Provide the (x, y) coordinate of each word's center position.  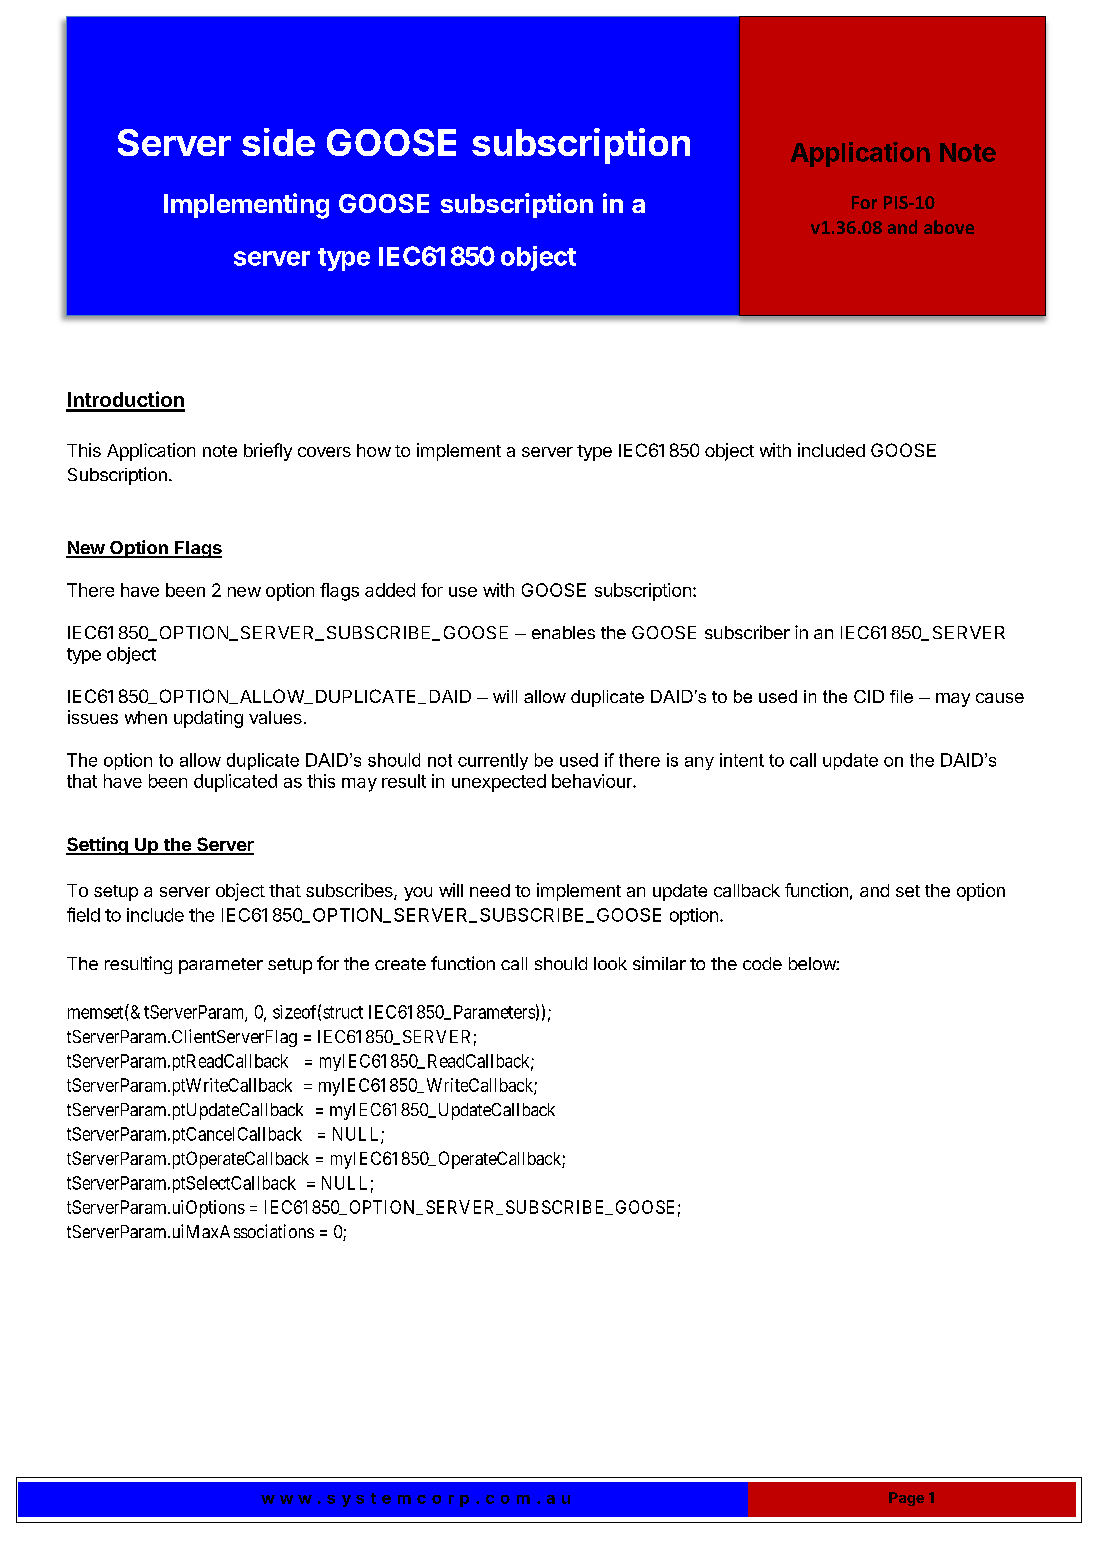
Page (906, 1499)
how (374, 450)
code (762, 963)
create (400, 964)
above (949, 227)
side (278, 142)
